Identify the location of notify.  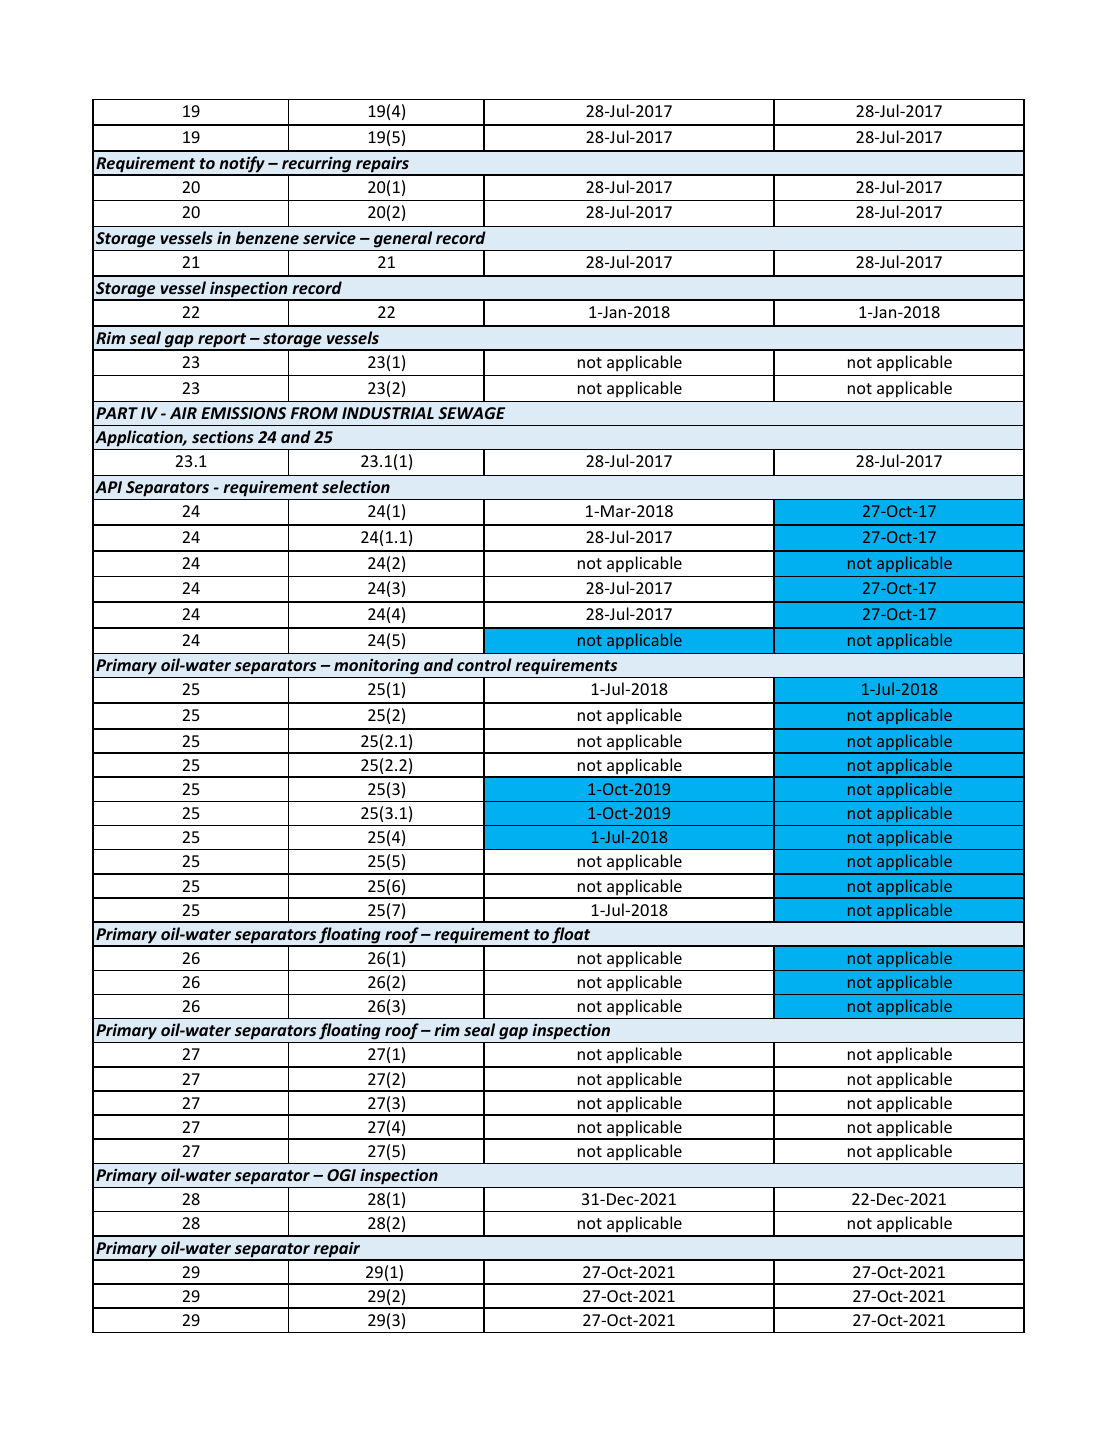
(242, 165).
